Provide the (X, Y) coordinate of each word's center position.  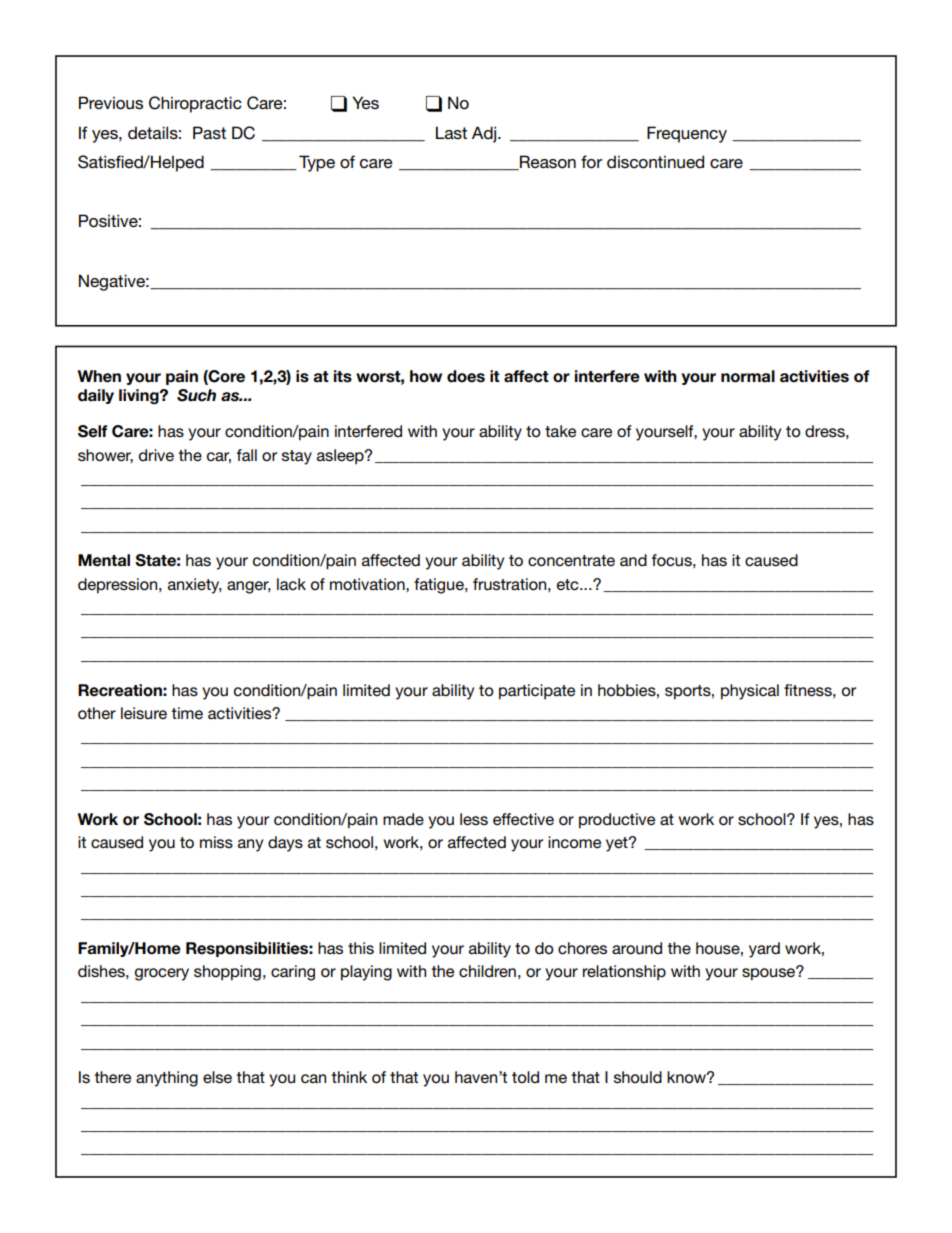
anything (167, 1079)
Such (196, 395)
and (633, 560)
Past (209, 133)
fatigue (440, 586)
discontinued (655, 162)
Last (451, 133)
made (403, 819)
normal (748, 376)
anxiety (195, 586)
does (466, 376)
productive (617, 821)
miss (216, 842)
